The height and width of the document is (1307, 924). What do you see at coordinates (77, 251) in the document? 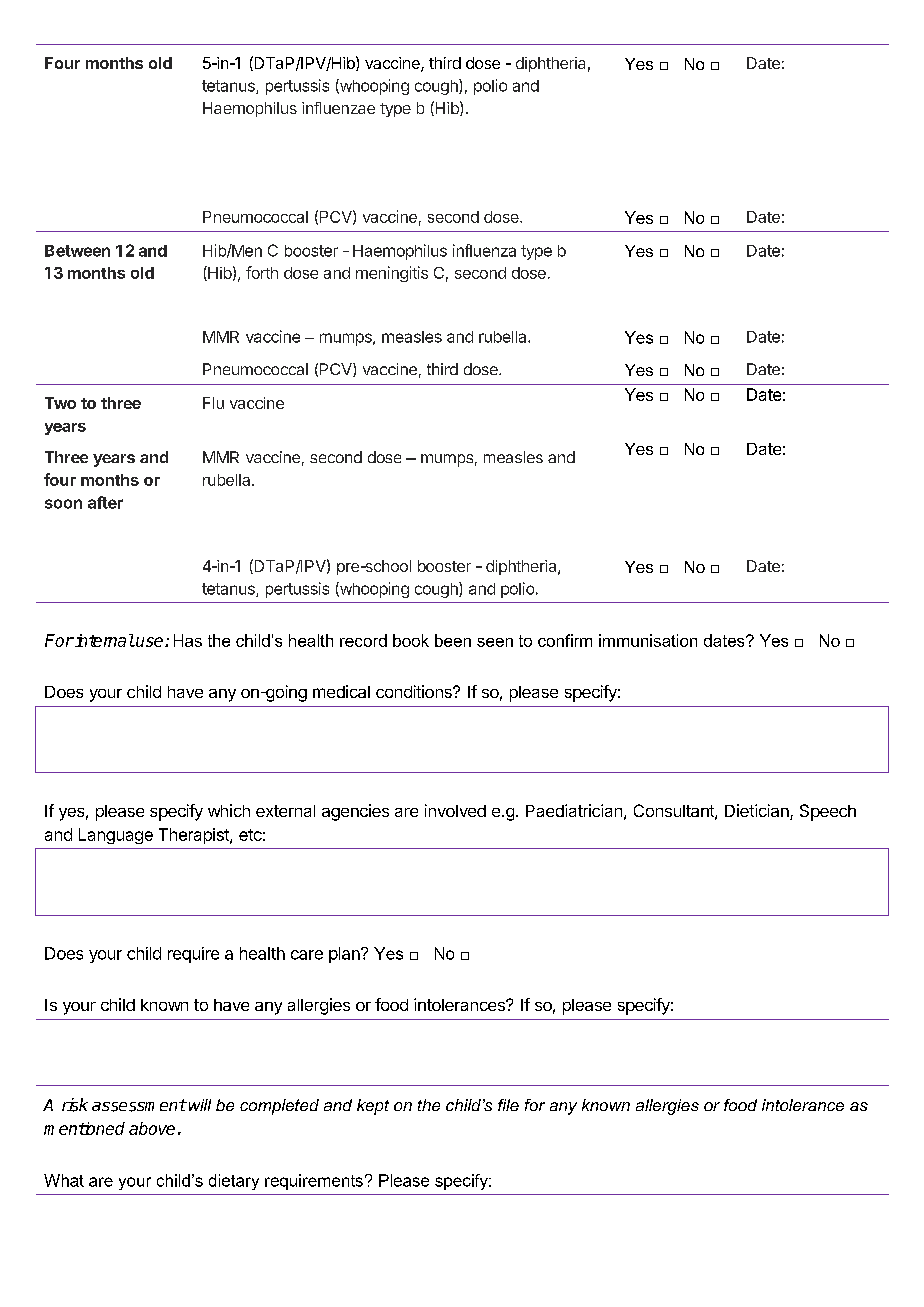
I see `Between` at bounding box center [77, 251].
